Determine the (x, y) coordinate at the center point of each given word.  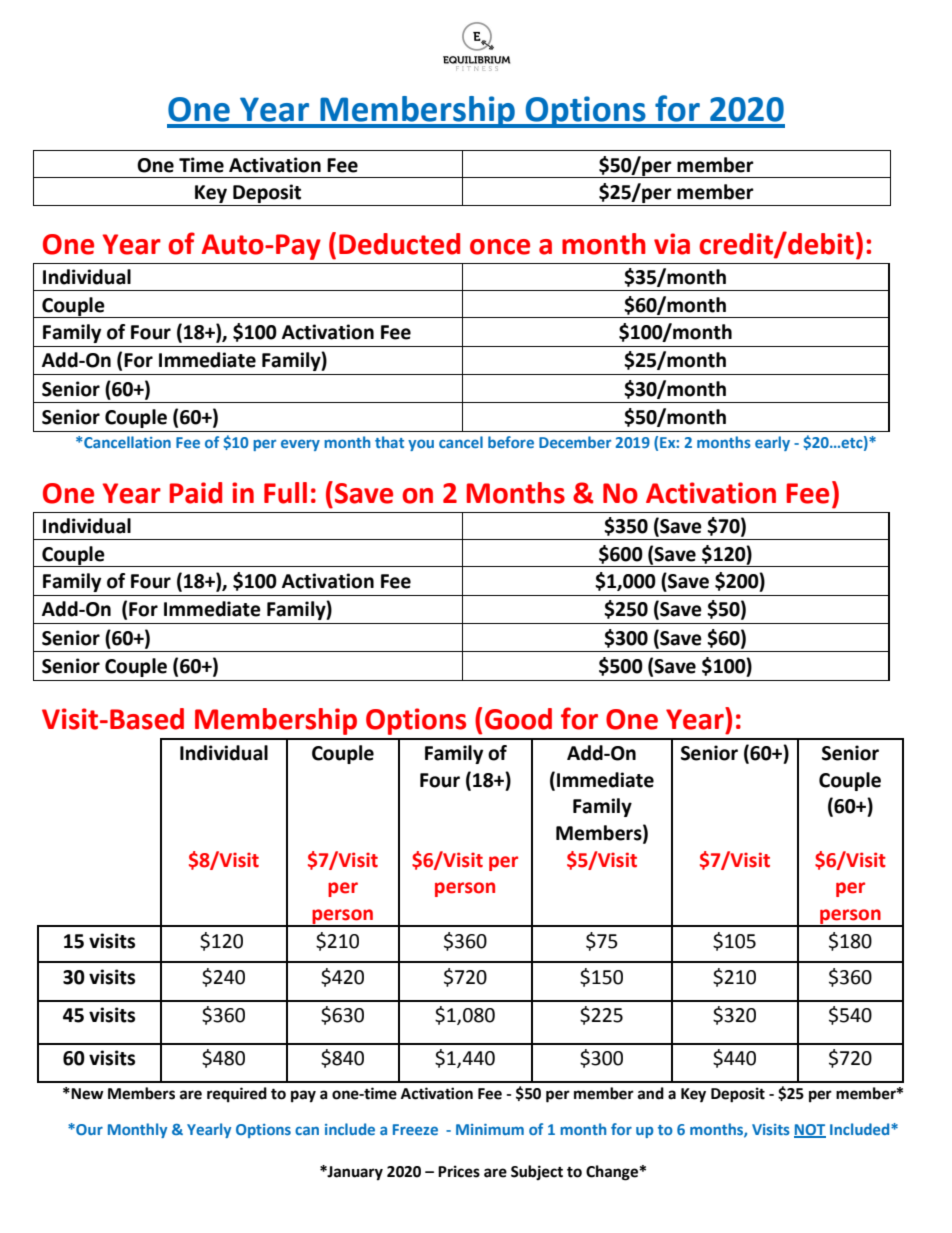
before (511, 442)
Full (285, 493)
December (575, 442)
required (237, 1095)
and (651, 1093)
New (86, 1094)
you (421, 445)
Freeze (415, 1129)
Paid (196, 493)
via (672, 244)
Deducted (399, 244)
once (500, 247)
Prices (459, 1171)
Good (518, 719)
